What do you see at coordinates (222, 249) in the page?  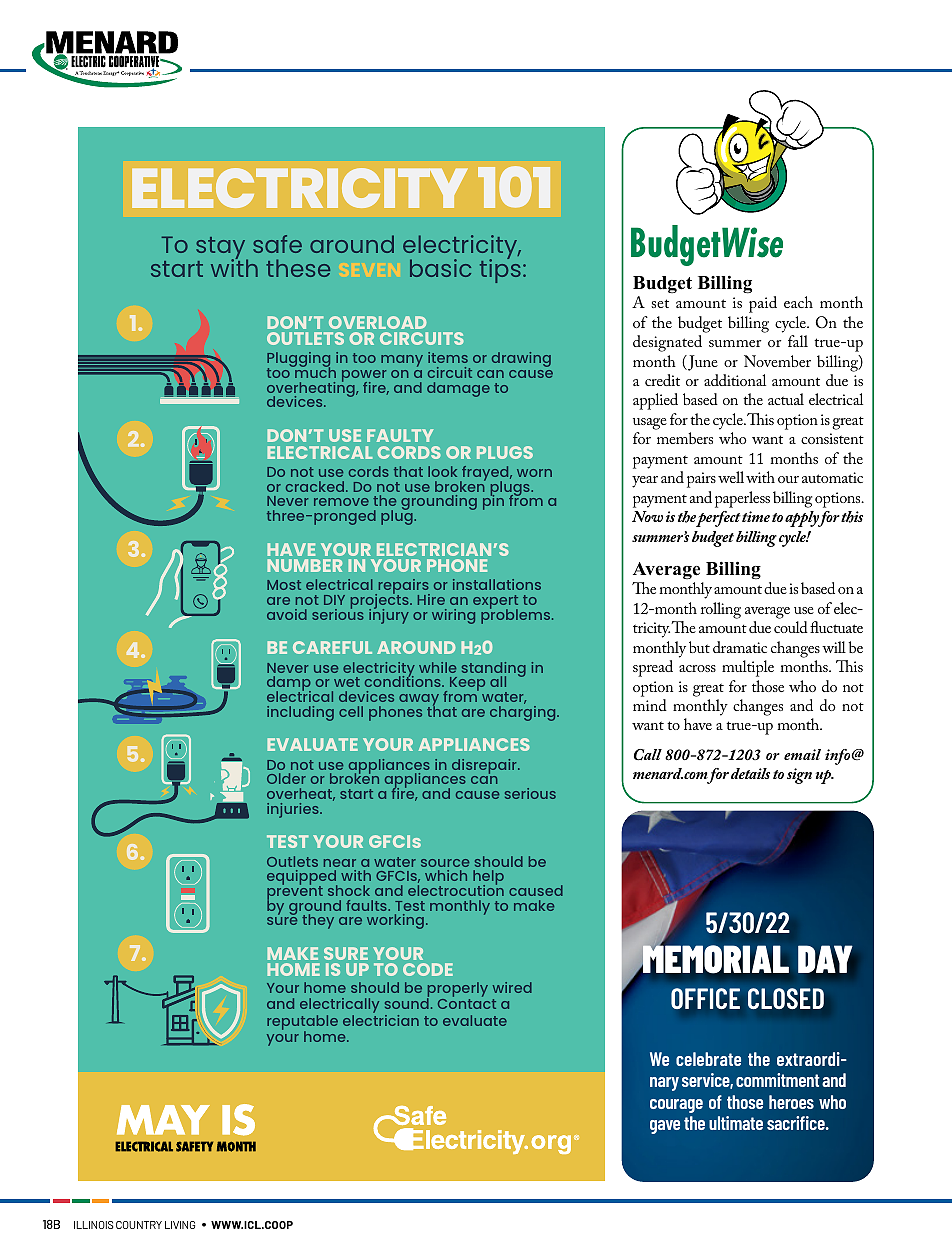 I see `stay` at bounding box center [222, 249].
